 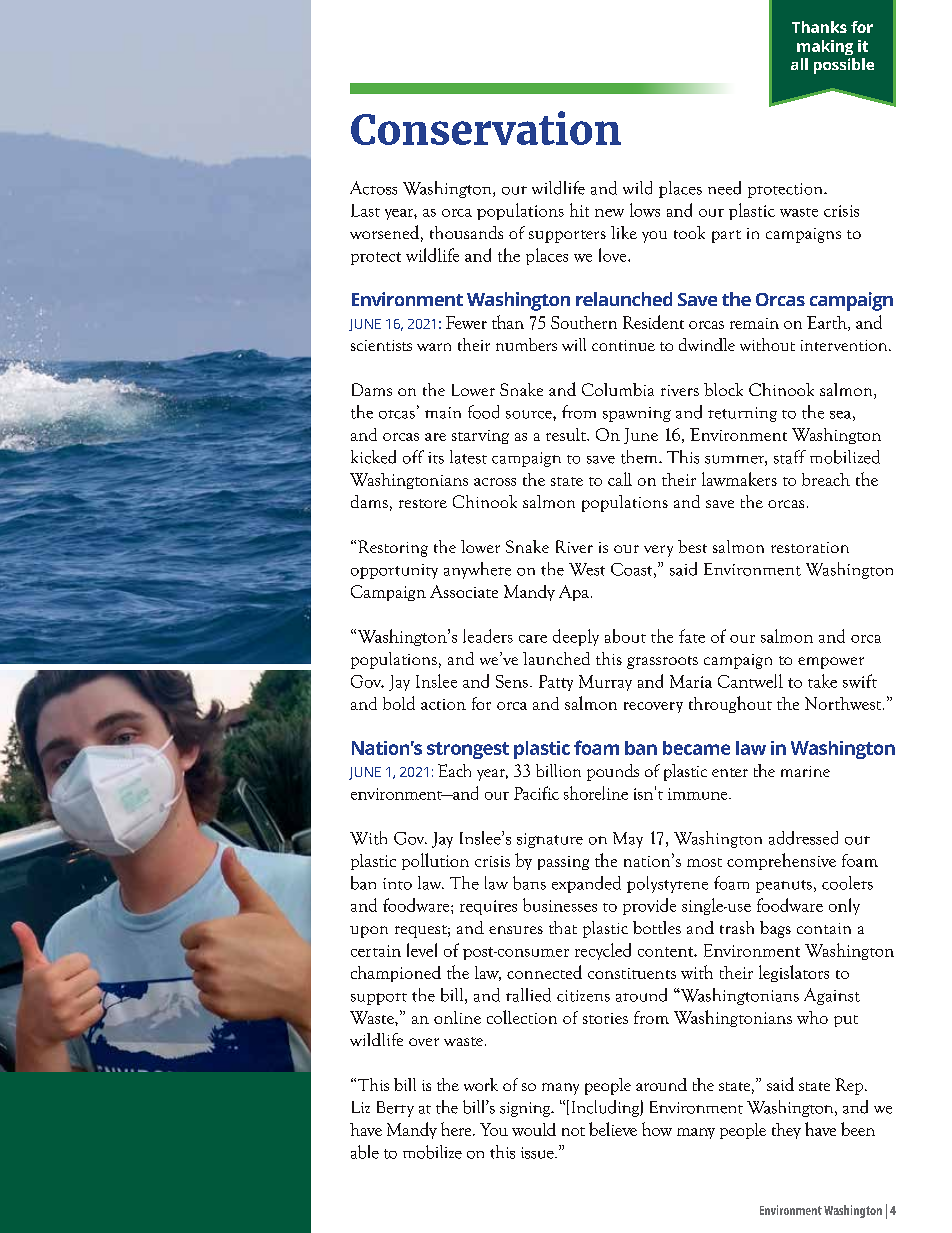 What do you see at coordinates (613, 1129) in the document?
I see `believe` at bounding box center [613, 1129].
